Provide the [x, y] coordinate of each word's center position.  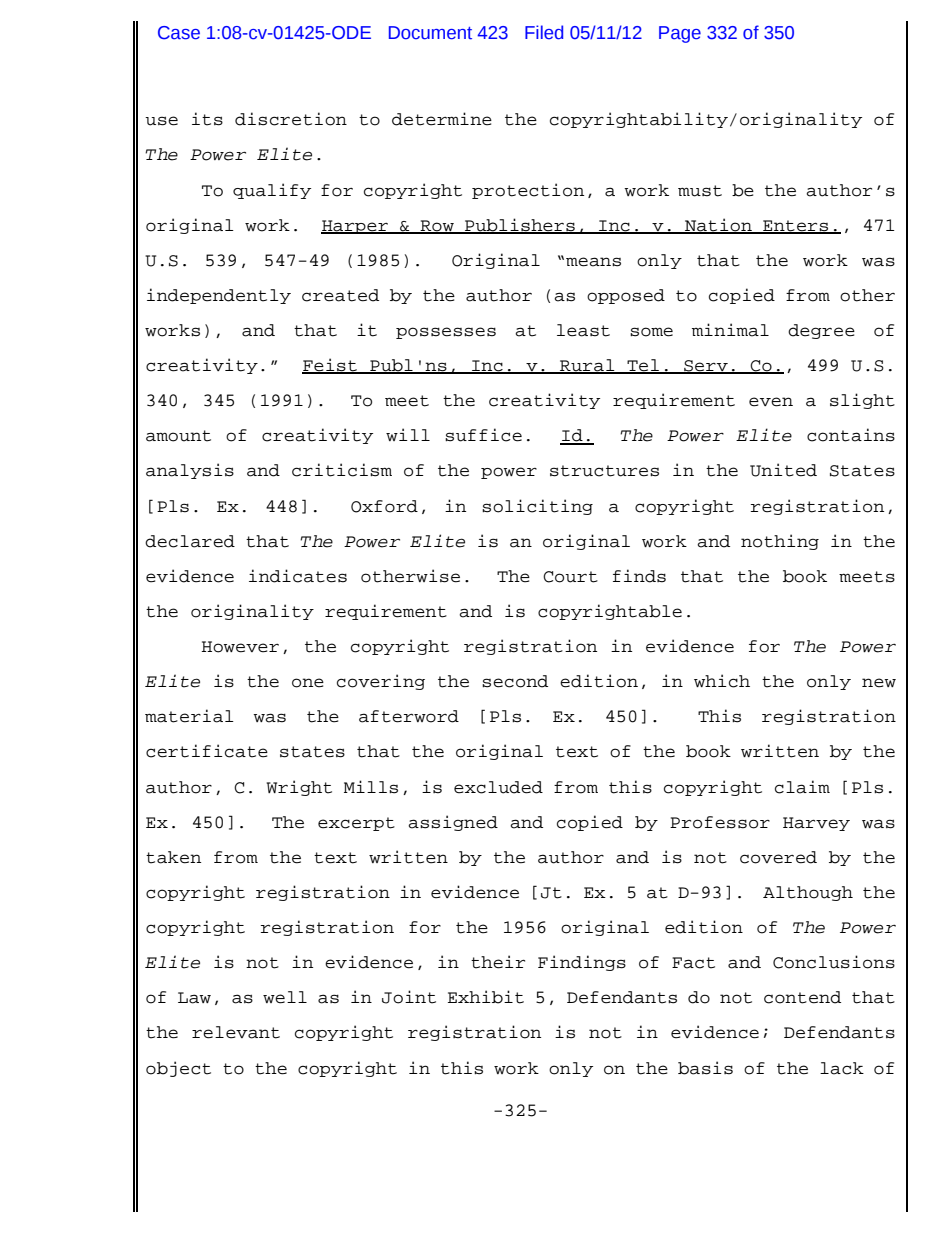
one [308, 683]
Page [680, 34]
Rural [587, 366]
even [771, 402]
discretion [291, 119]
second [515, 681]
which [722, 681]
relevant [236, 1032]
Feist [330, 366]
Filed [544, 32]
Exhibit [486, 997]
